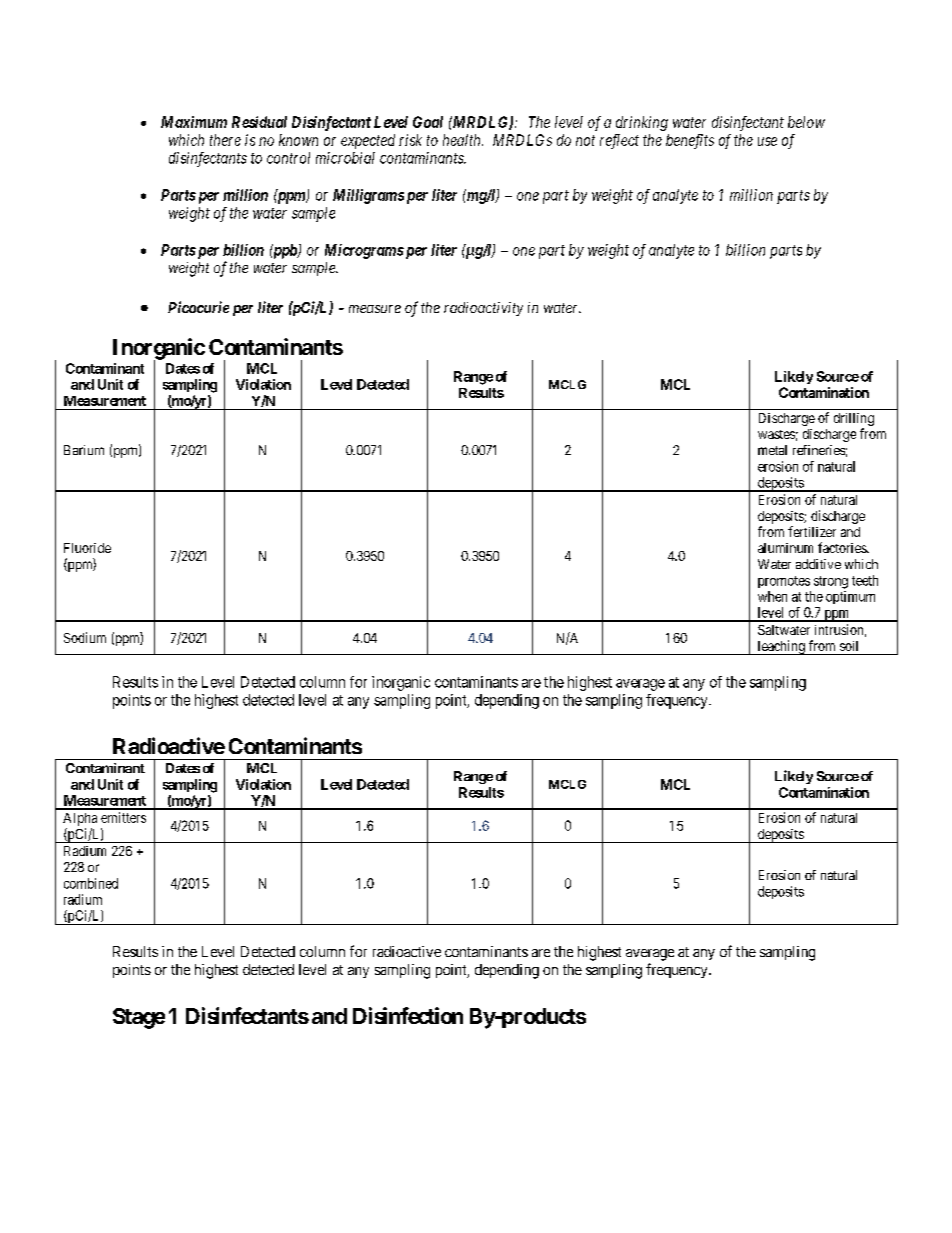 This screenshot has width=952, height=1233. I want to click on metal, so click(772, 450).
